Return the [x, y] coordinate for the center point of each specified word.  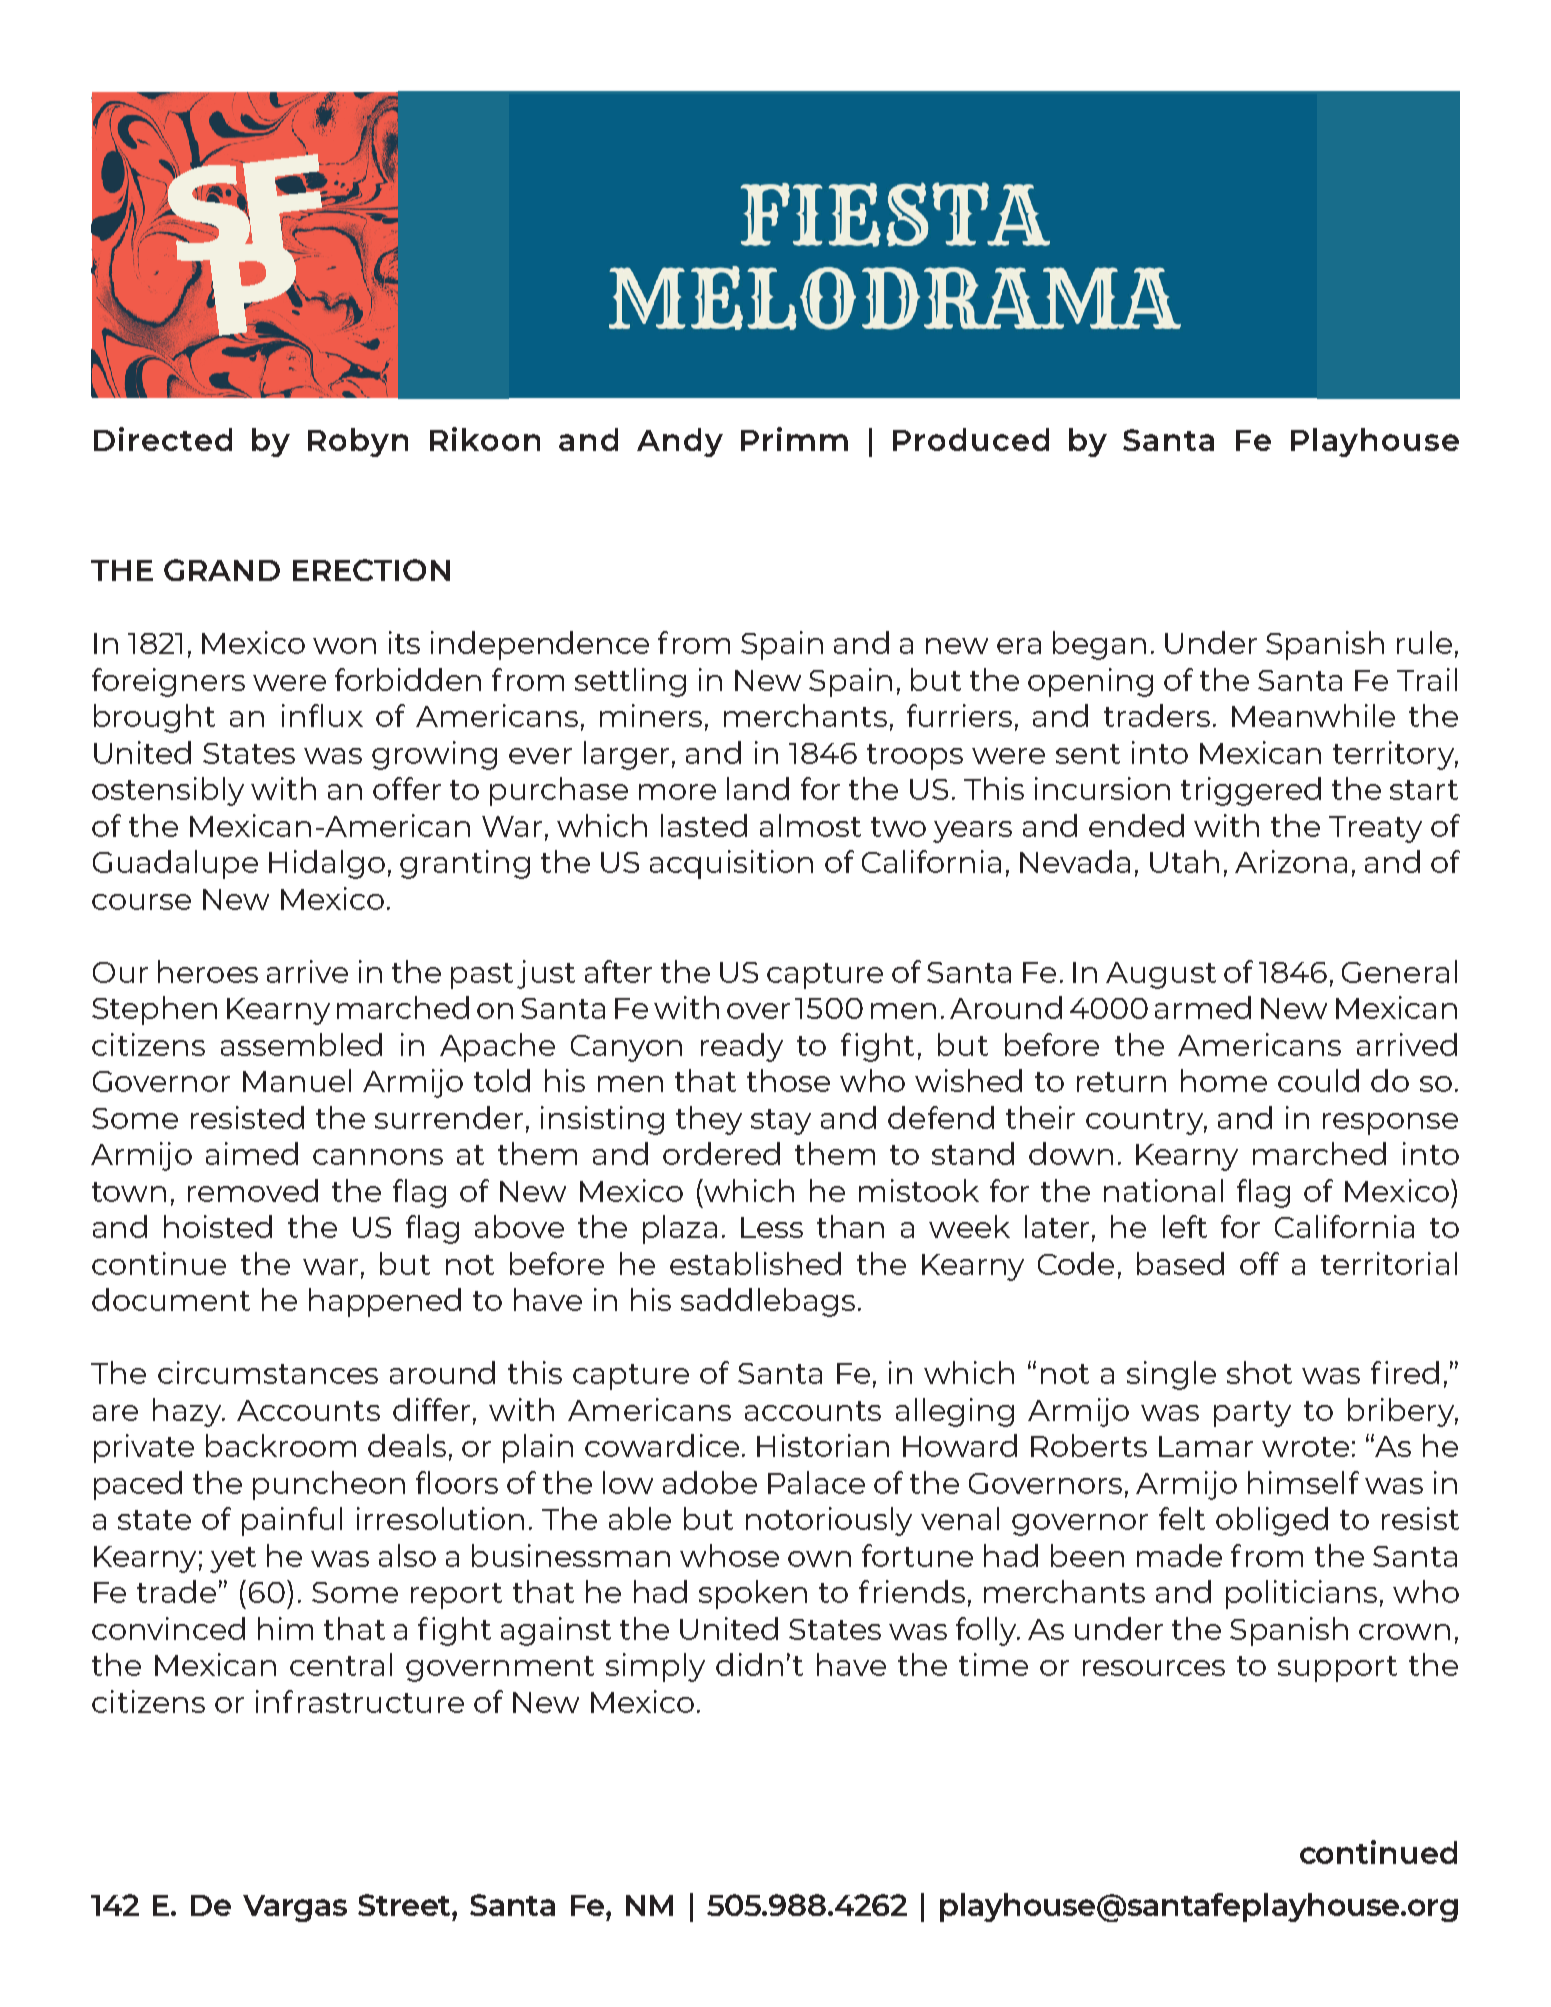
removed [253, 1190]
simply [655, 1667]
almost [810, 825]
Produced [971, 439]
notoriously [829, 1521]
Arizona [1291, 861]
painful [292, 1521]
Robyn [358, 442]
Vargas [295, 1908]
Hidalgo [327, 864]
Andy [680, 442]
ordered [721, 1153]
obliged [1272, 1521]
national [1163, 1190]
